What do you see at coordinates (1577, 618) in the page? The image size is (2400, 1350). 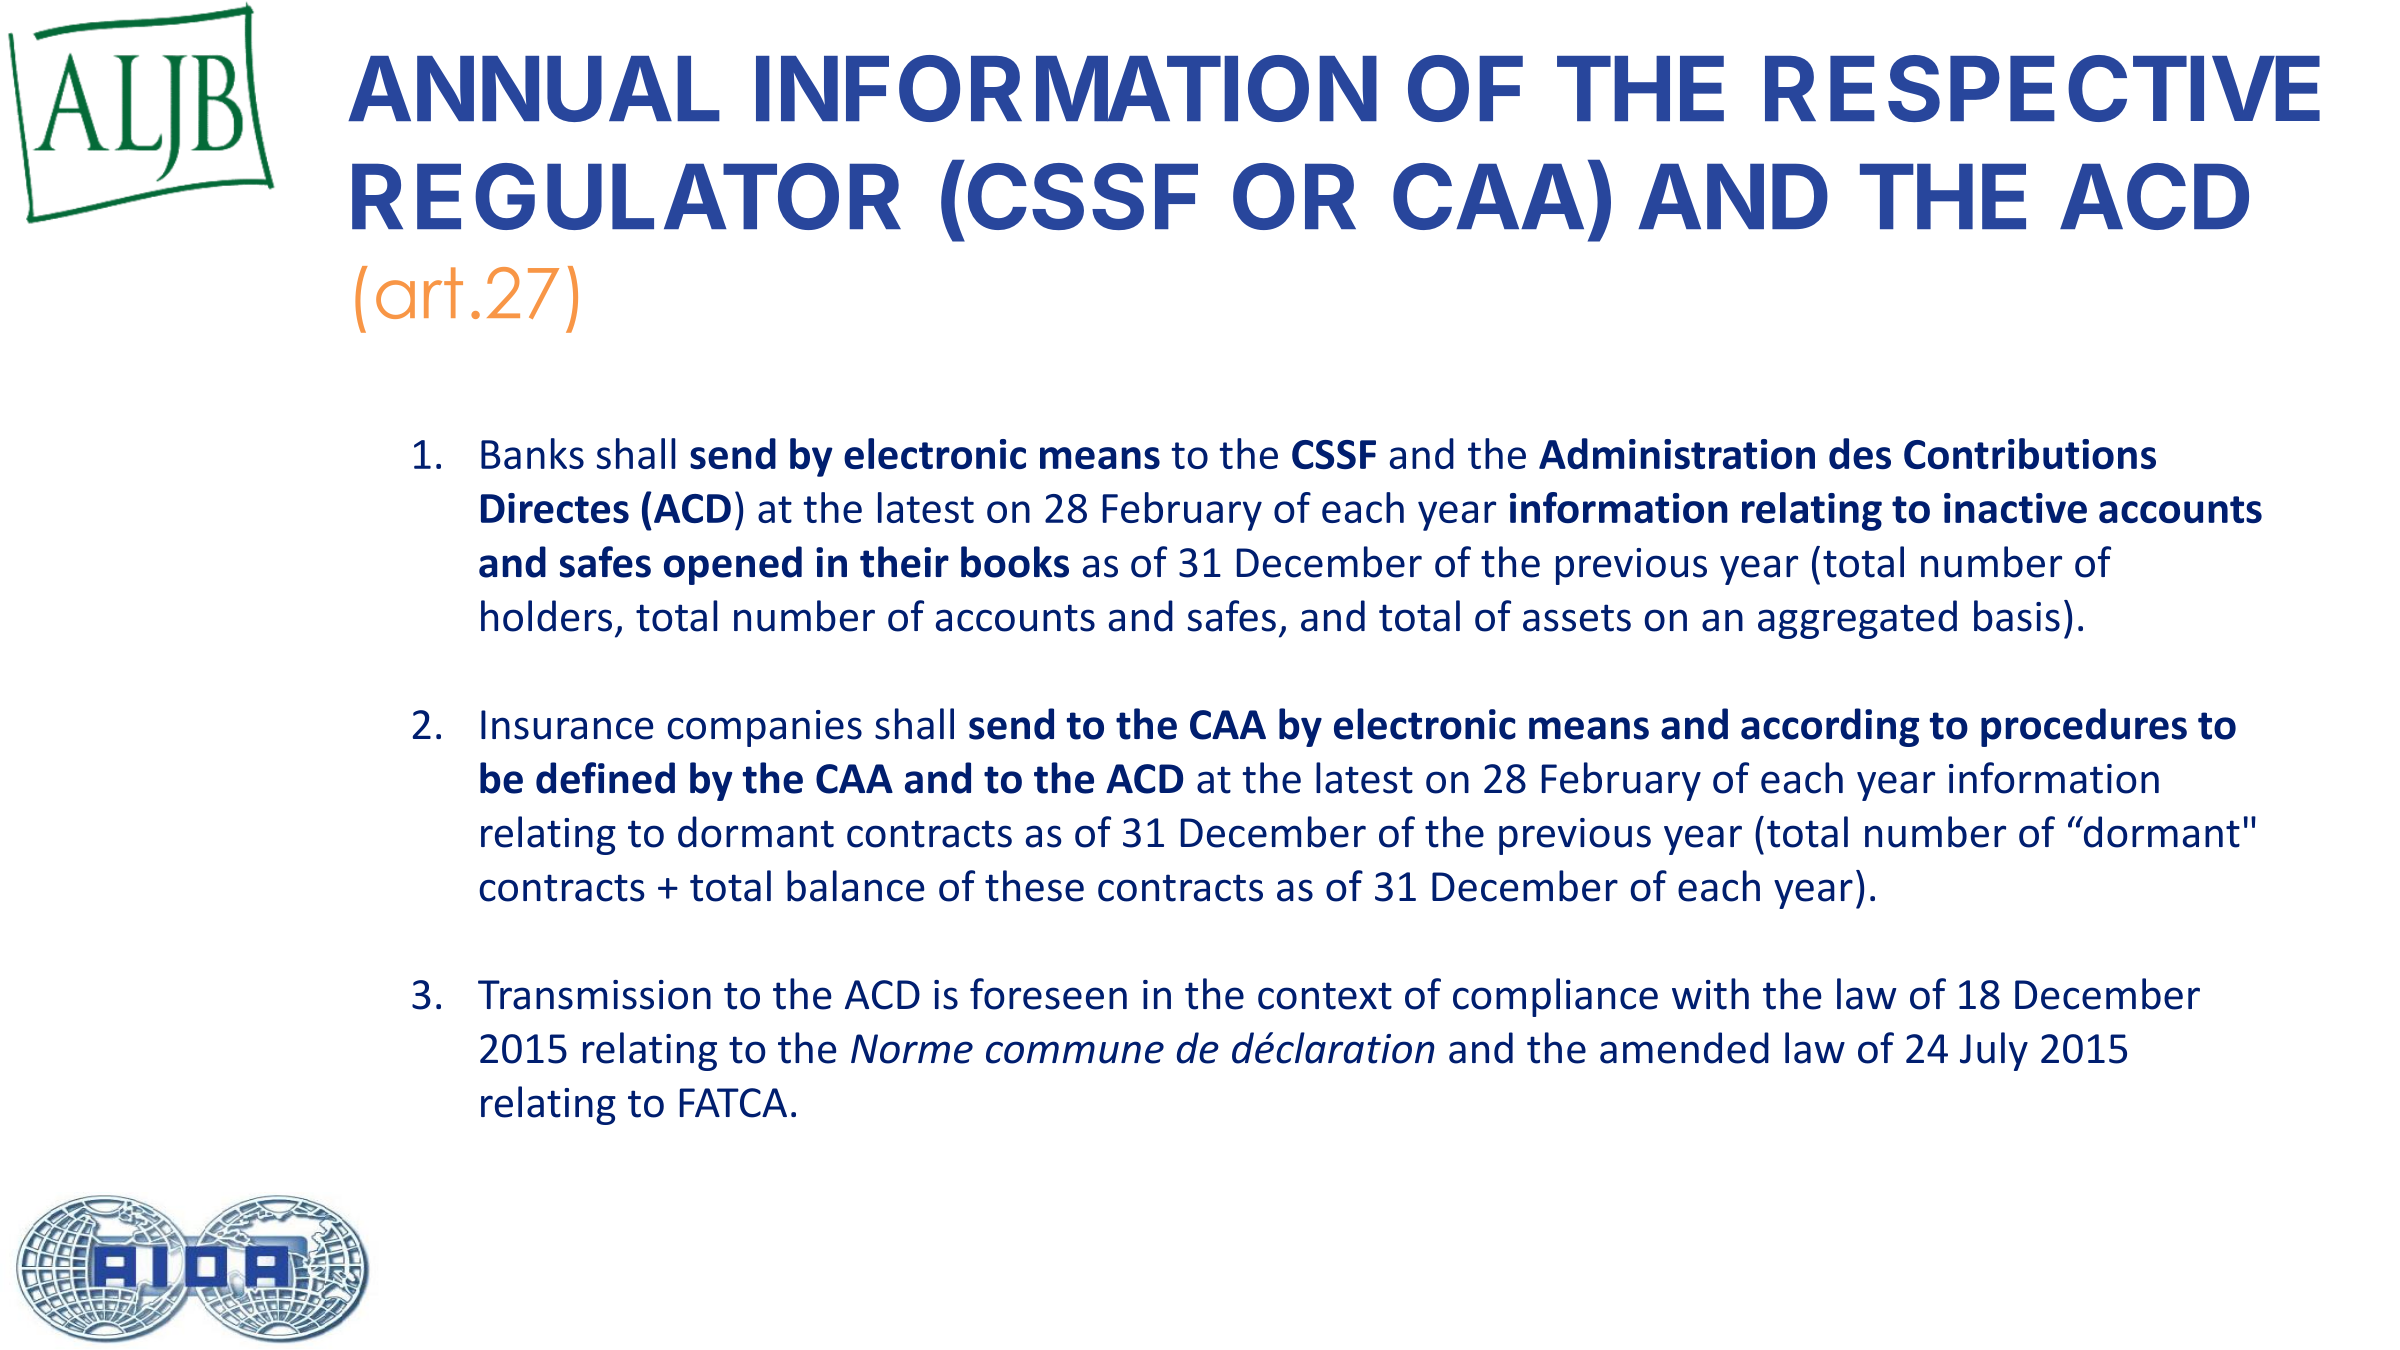 I see `assets` at bounding box center [1577, 618].
